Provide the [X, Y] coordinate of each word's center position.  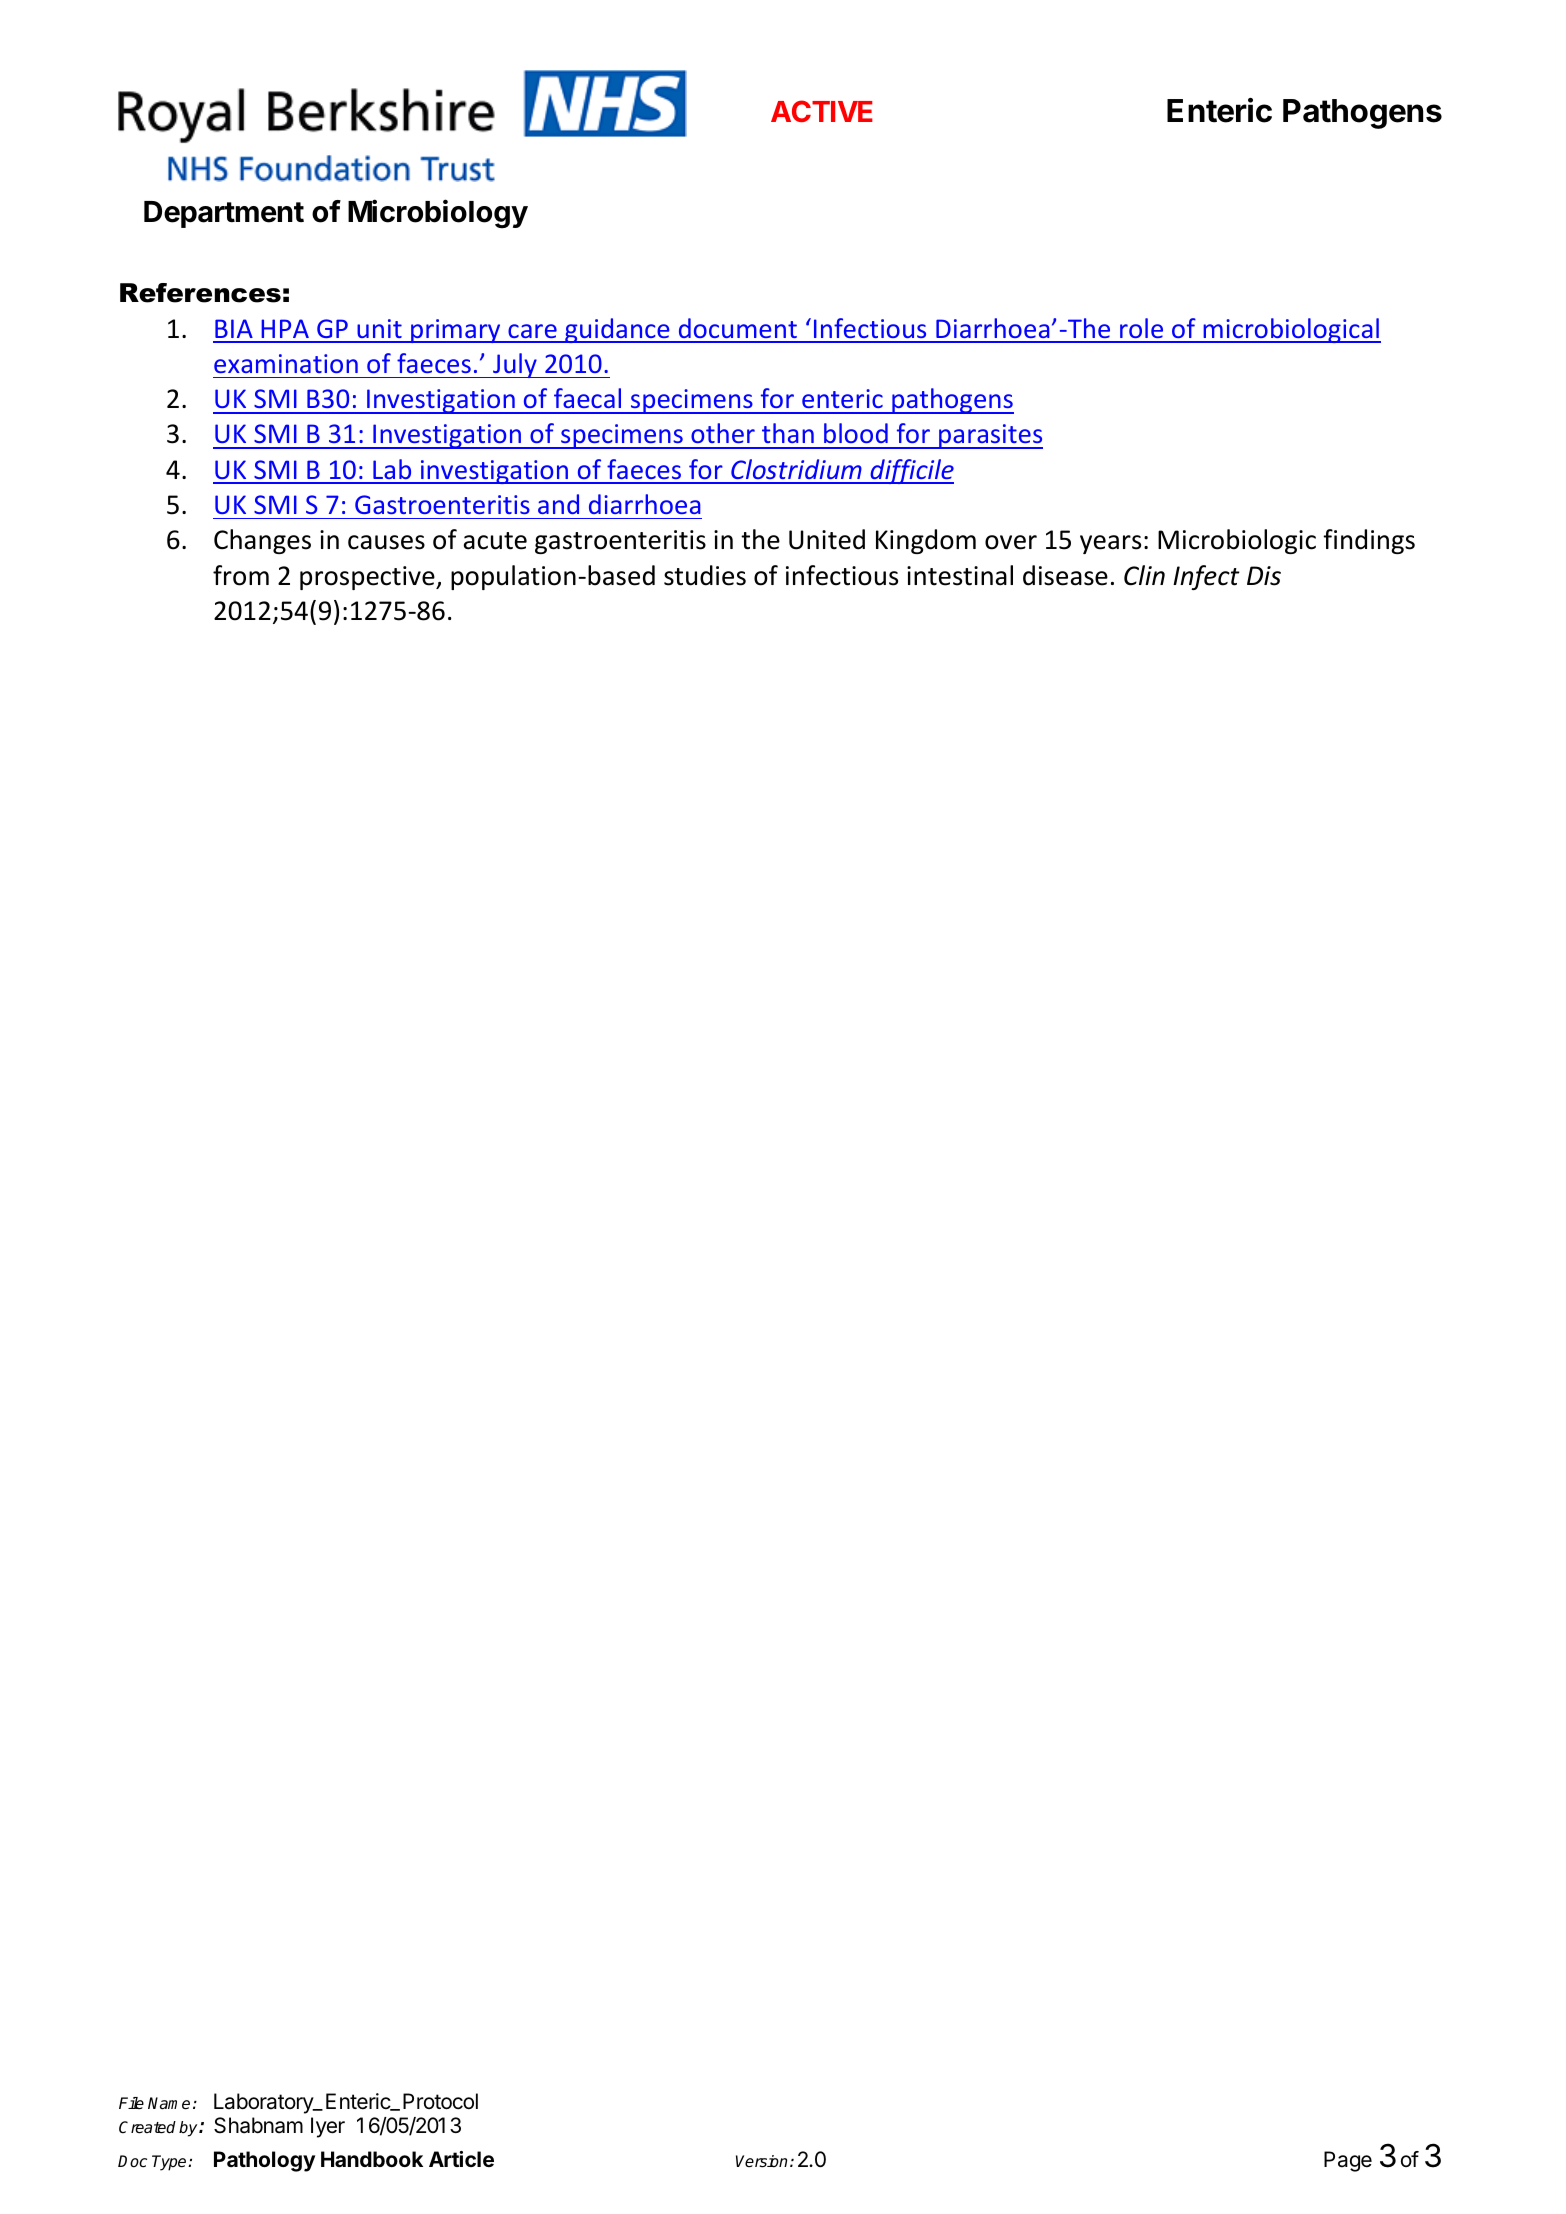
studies [705, 575]
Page [1348, 2161]
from [241, 575]
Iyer [328, 2127]
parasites [990, 436]
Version [761, 2161]
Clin [1144, 575]
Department [224, 214]
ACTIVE [822, 111]
